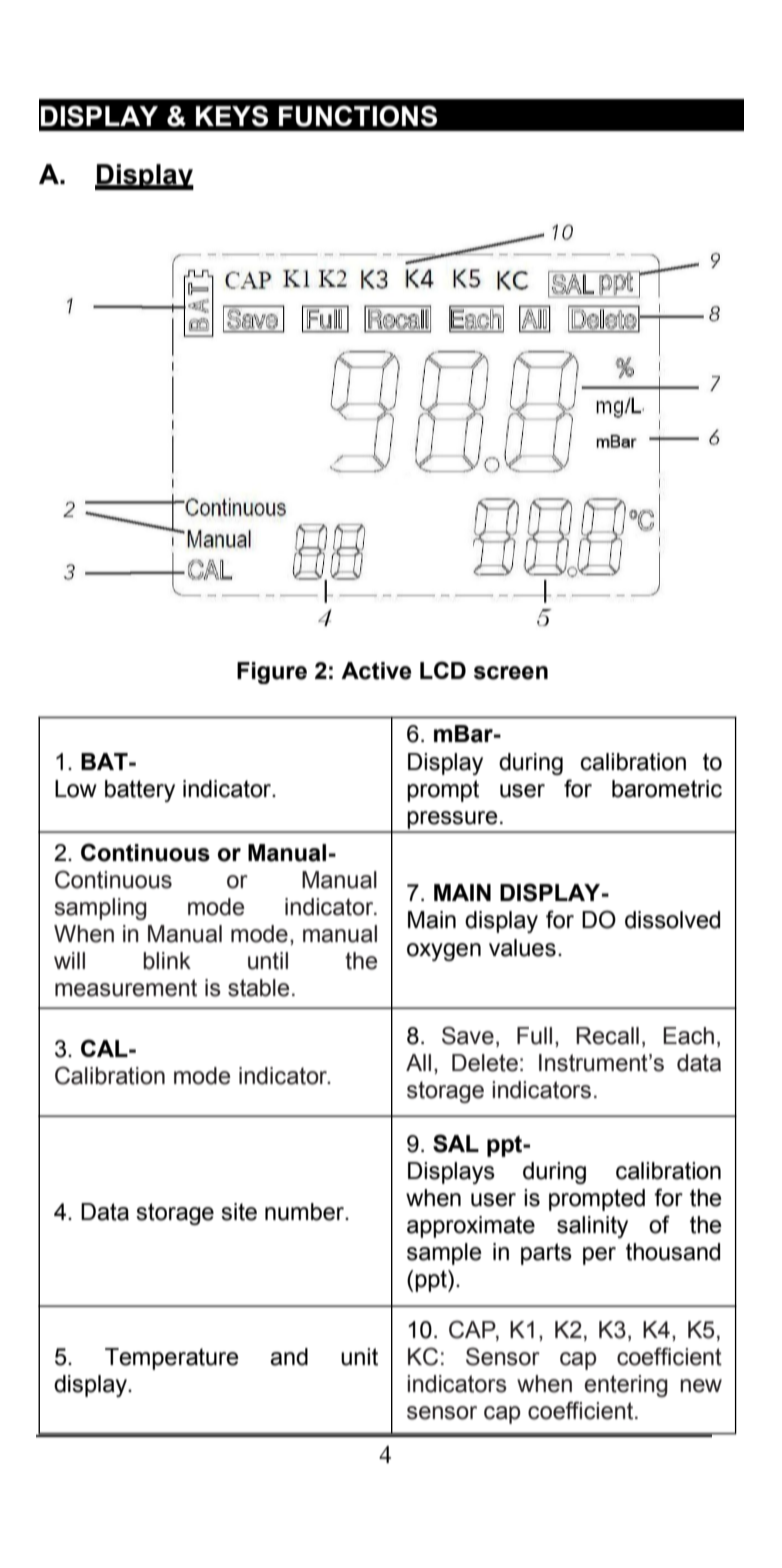  Describe the element at coordinates (443, 670) in the screenshot. I see `LCD` at that location.
